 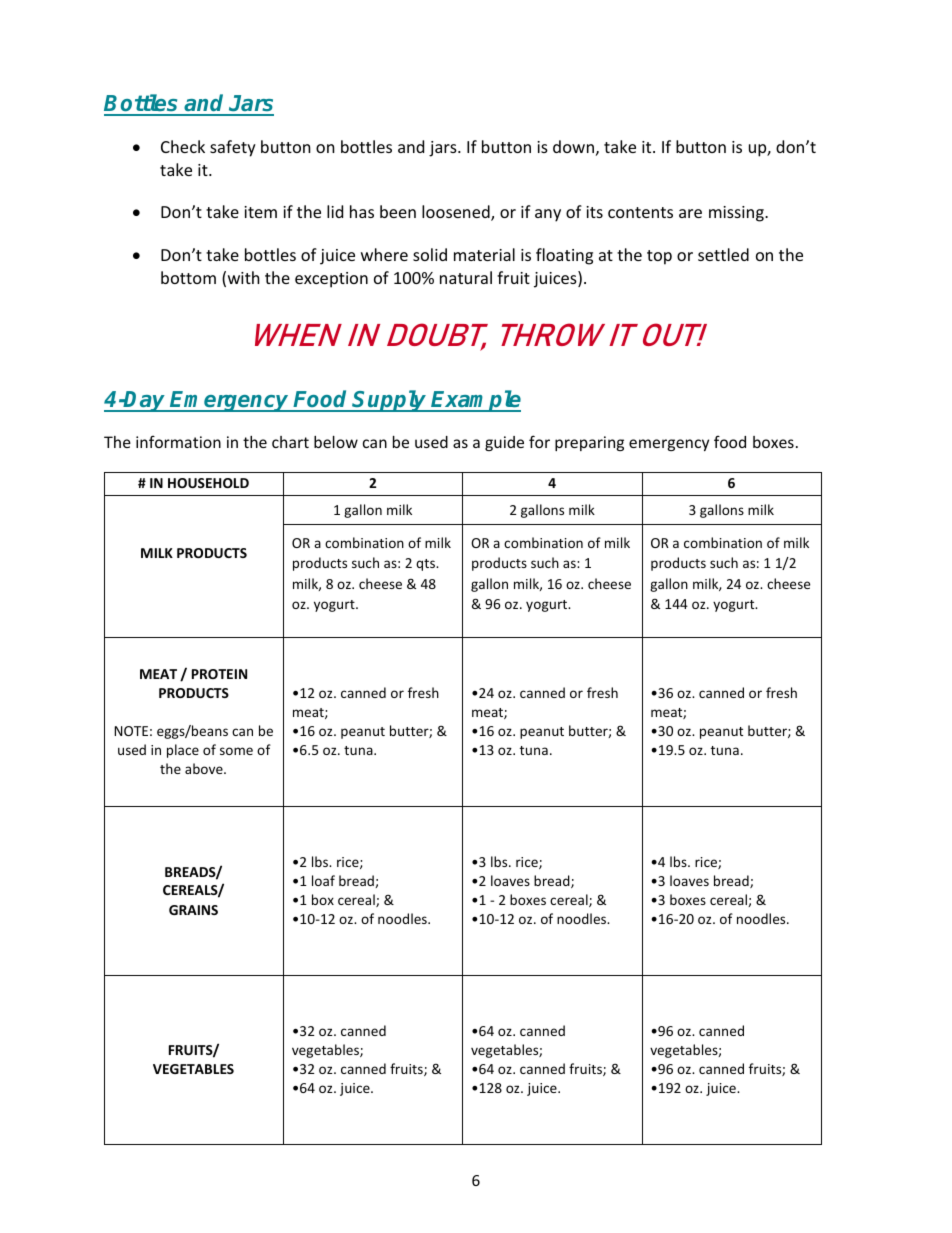 What do you see at coordinates (504, 443) in the document?
I see `guide` at bounding box center [504, 443].
